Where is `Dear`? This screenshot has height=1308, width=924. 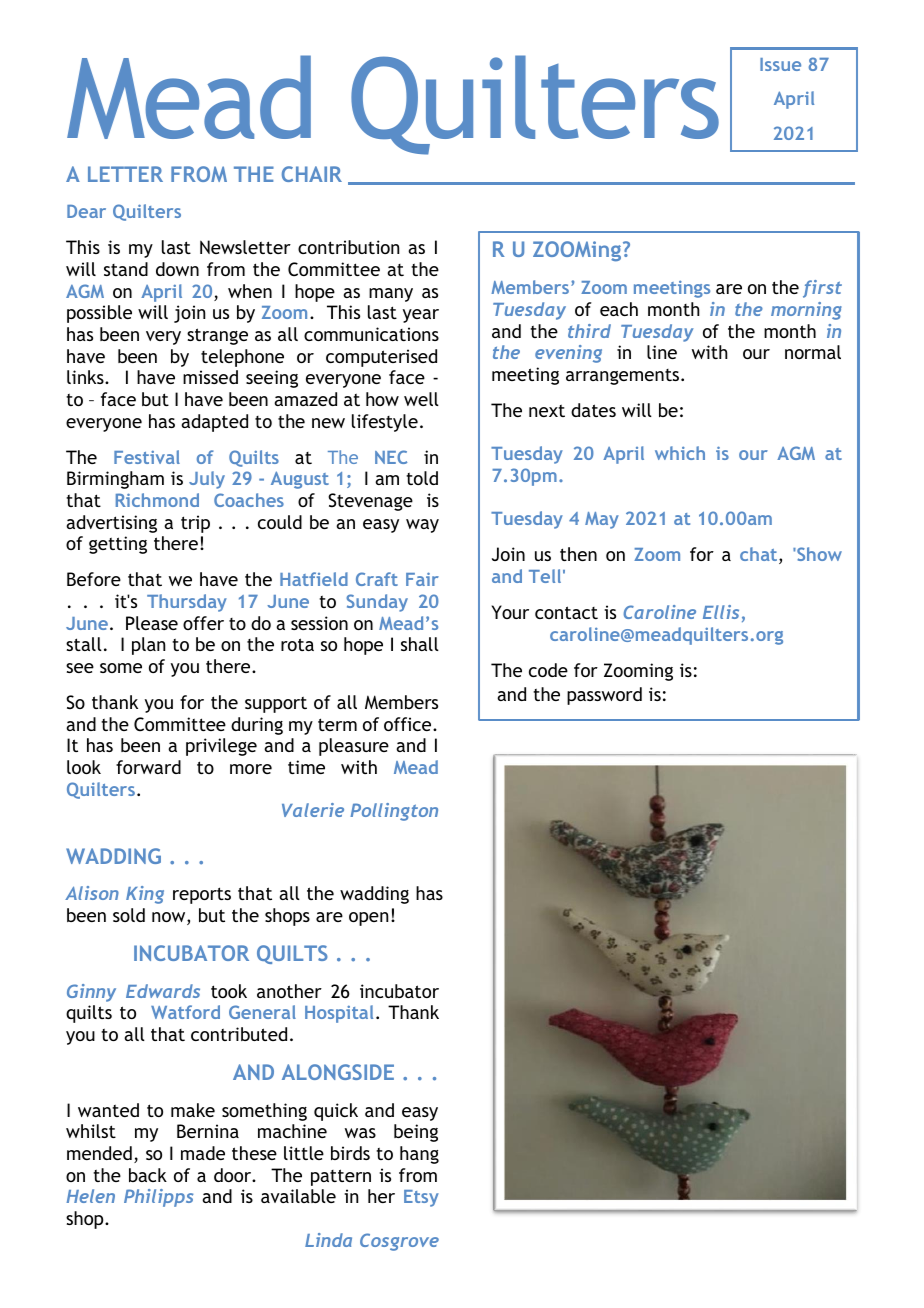
Dear is located at coordinates (86, 211).
